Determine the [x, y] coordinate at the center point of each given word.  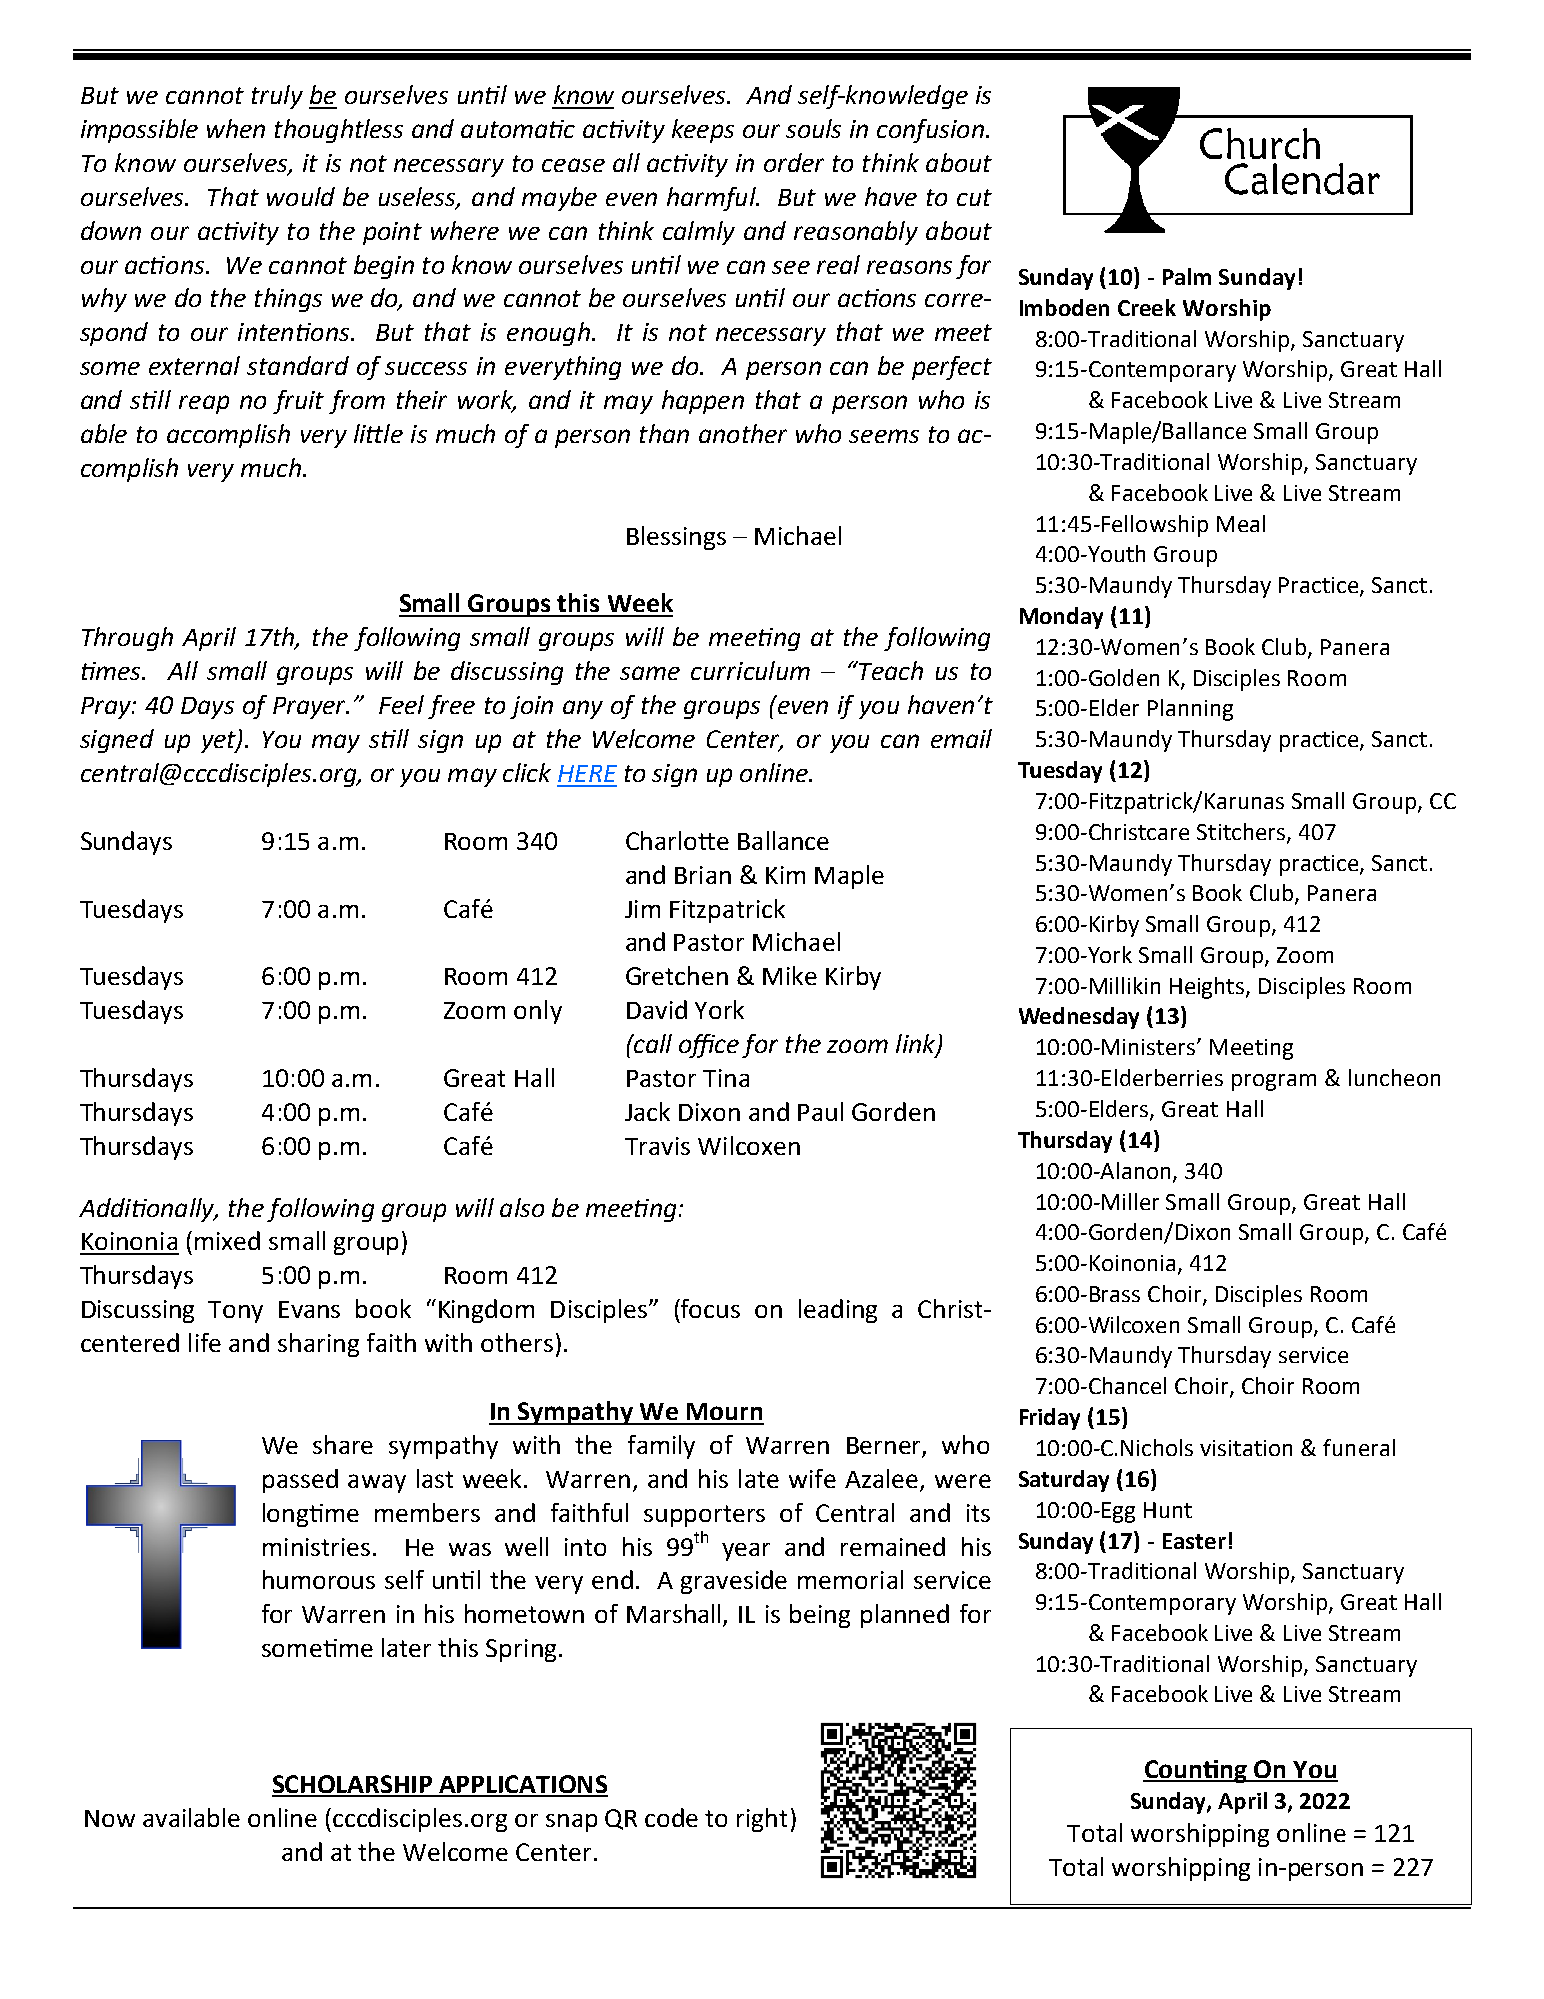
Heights [1208, 988]
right [762, 1820]
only [538, 1012]
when [236, 128]
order [794, 162]
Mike [790, 975]
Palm [1187, 276]
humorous [319, 1579]
